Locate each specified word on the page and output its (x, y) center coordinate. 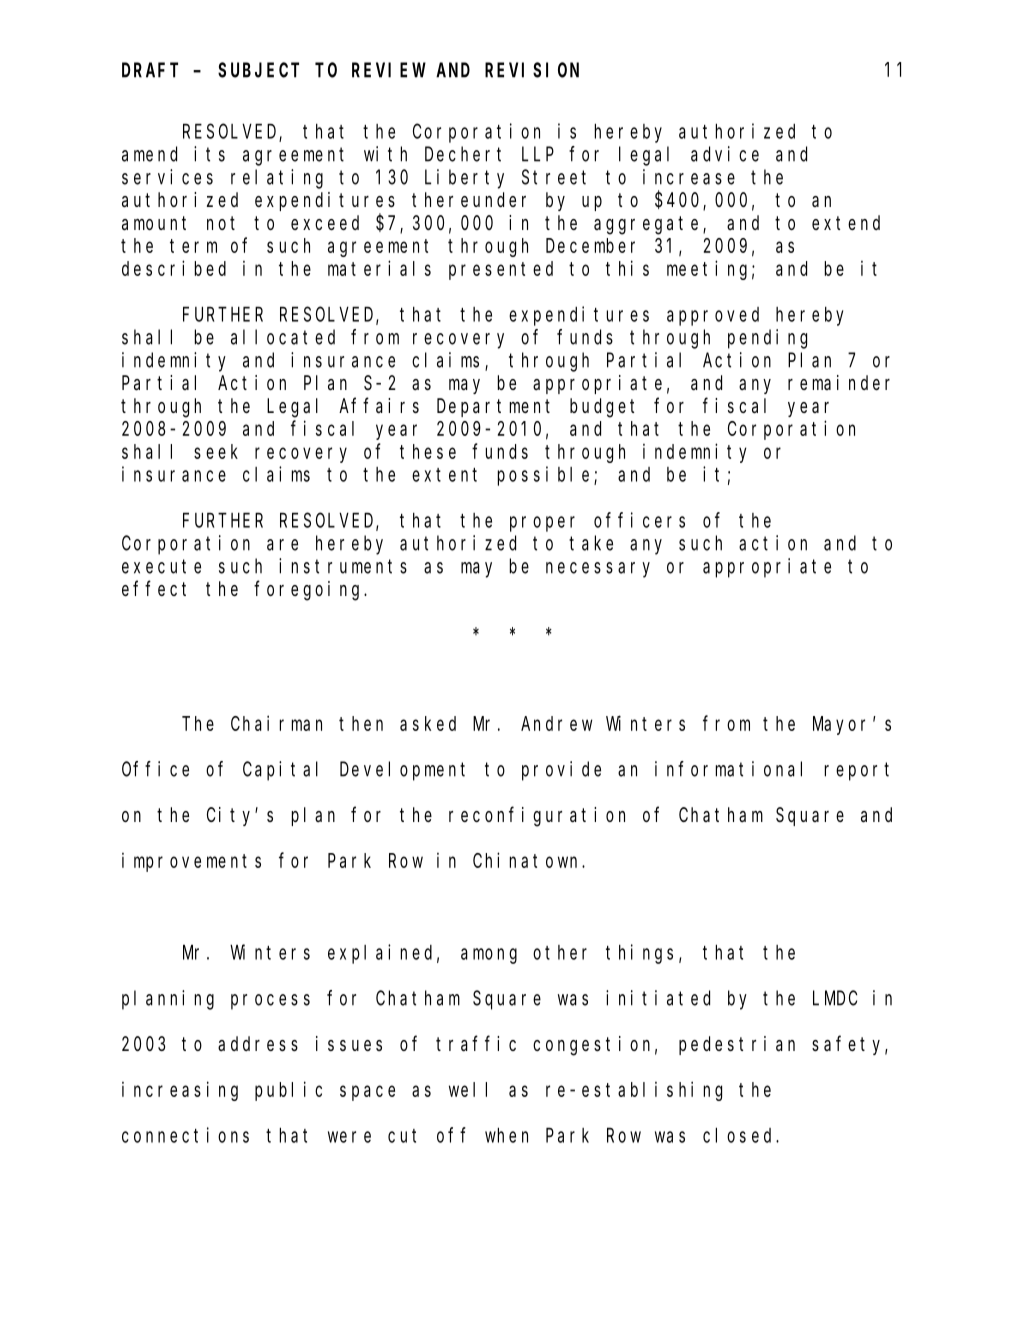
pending (767, 339)
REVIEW (388, 71)
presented (501, 270)
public (288, 1091)
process (270, 1002)
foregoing (309, 590)
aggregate (649, 225)
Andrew (556, 723)
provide (561, 771)
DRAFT (150, 70)
